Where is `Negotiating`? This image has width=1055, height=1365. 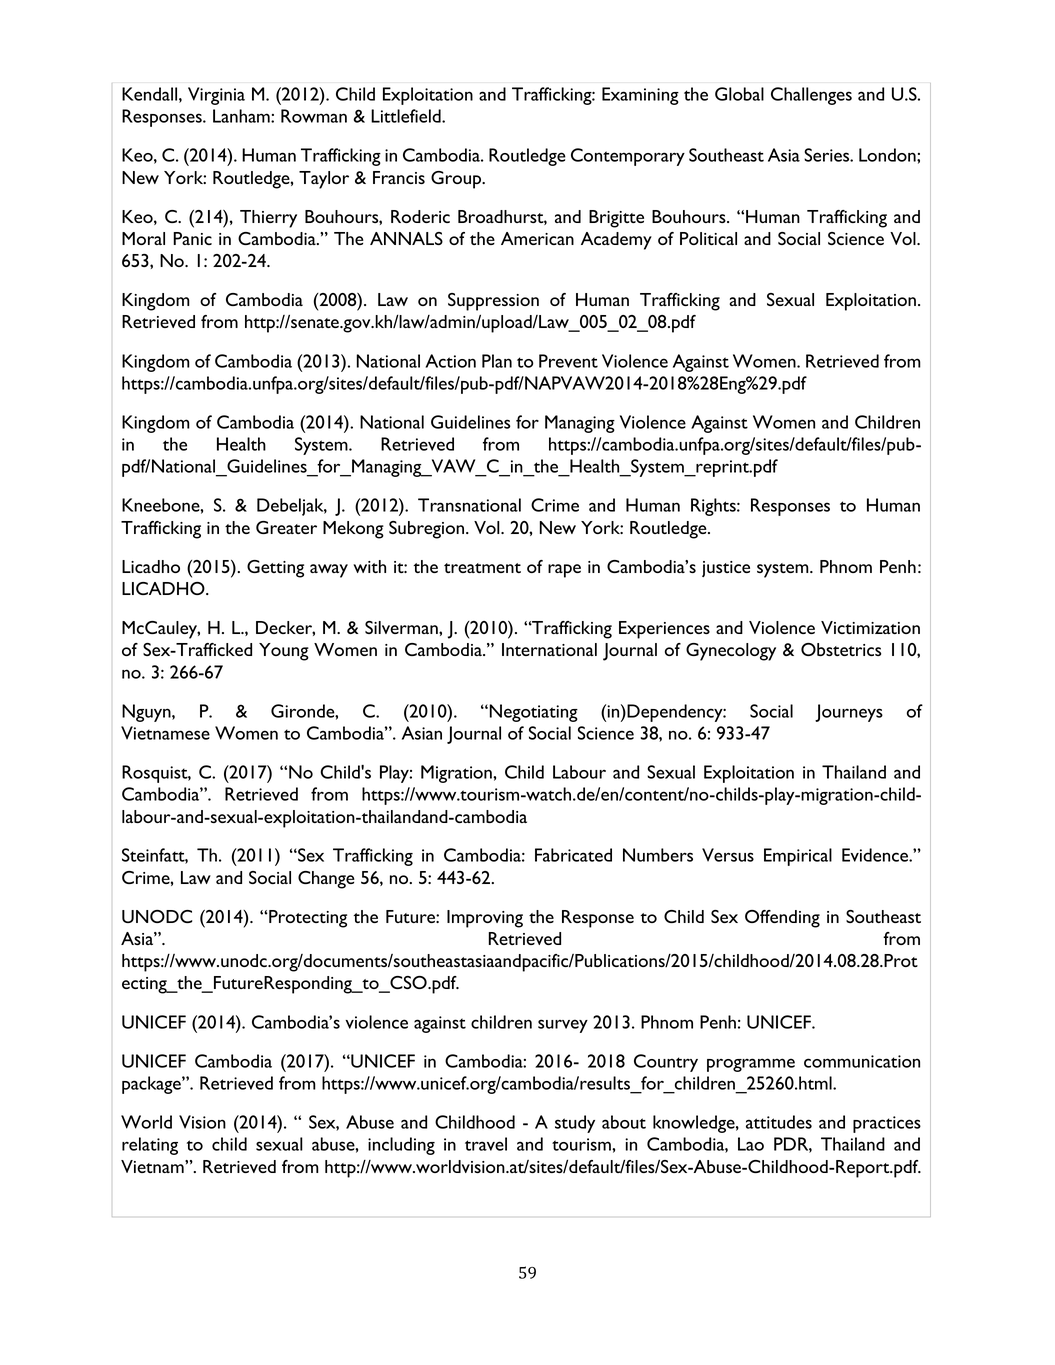
Negotiating is located at coordinates (532, 713).
